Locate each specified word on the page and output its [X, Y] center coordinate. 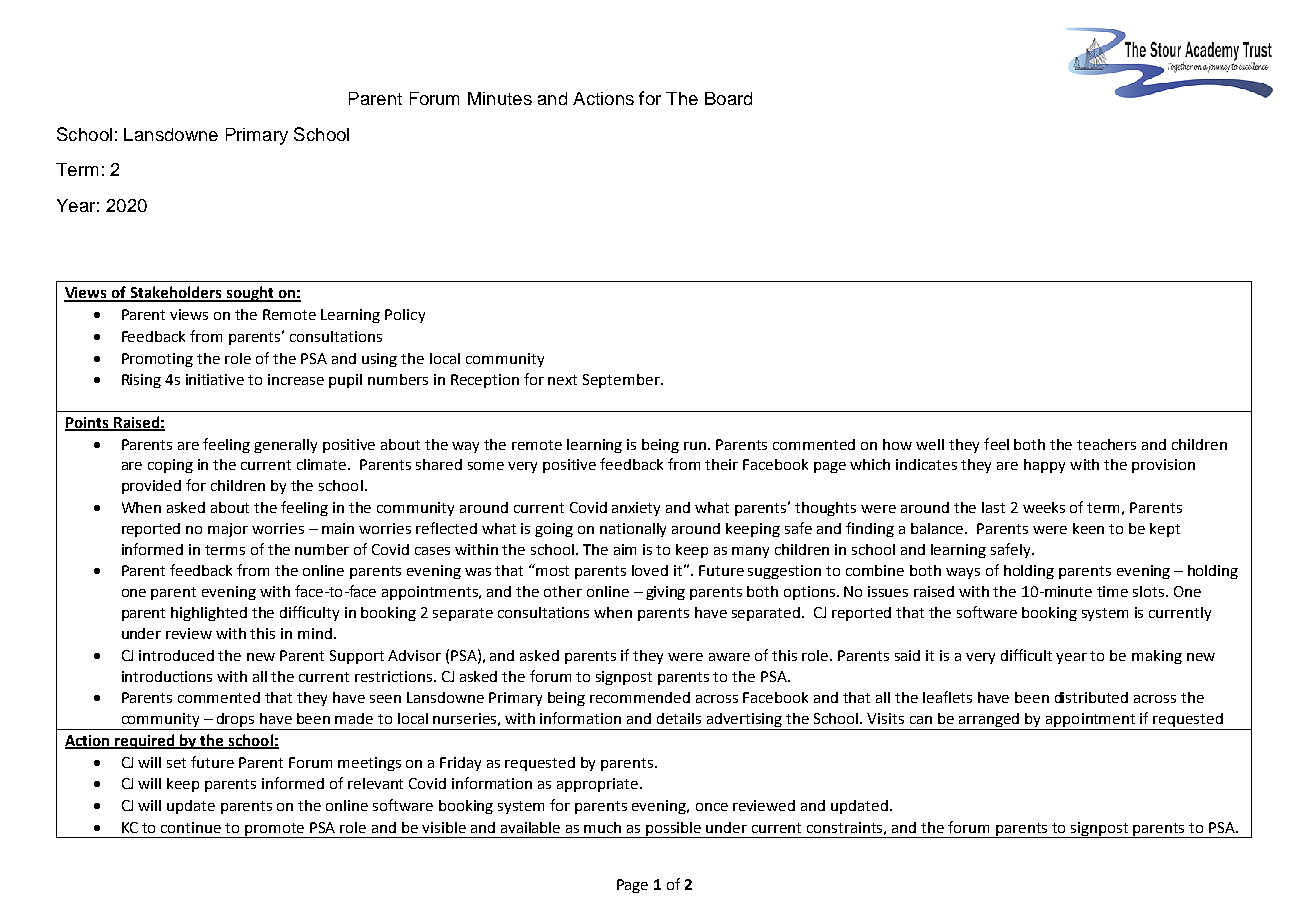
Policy [405, 316]
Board [728, 98]
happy [1044, 466]
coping [170, 466]
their [721, 464]
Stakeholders [176, 293]
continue [191, 827]
